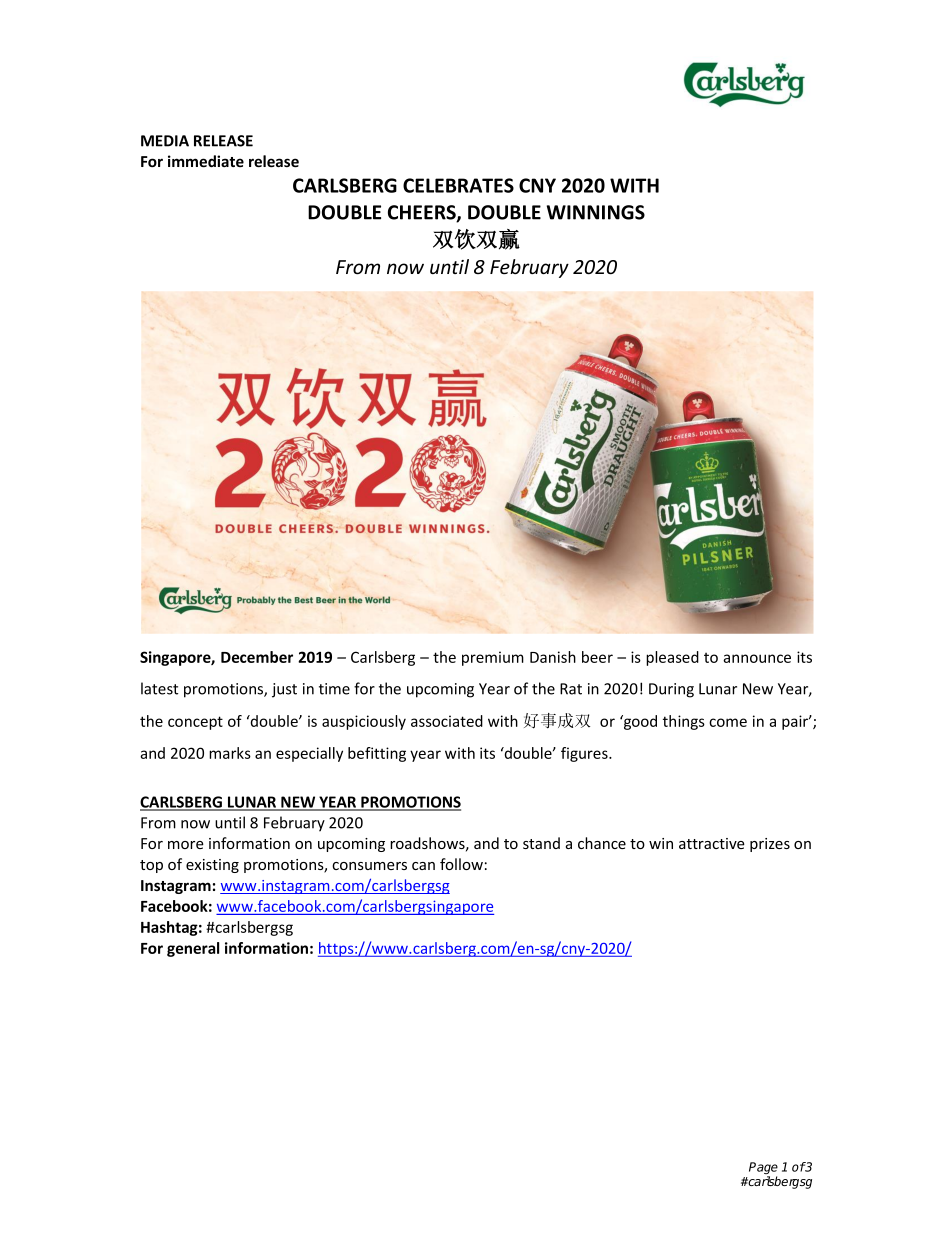  What do you see at coordinates (257, 657) in the document?
I see `December` at bounding box center [257, 657].
